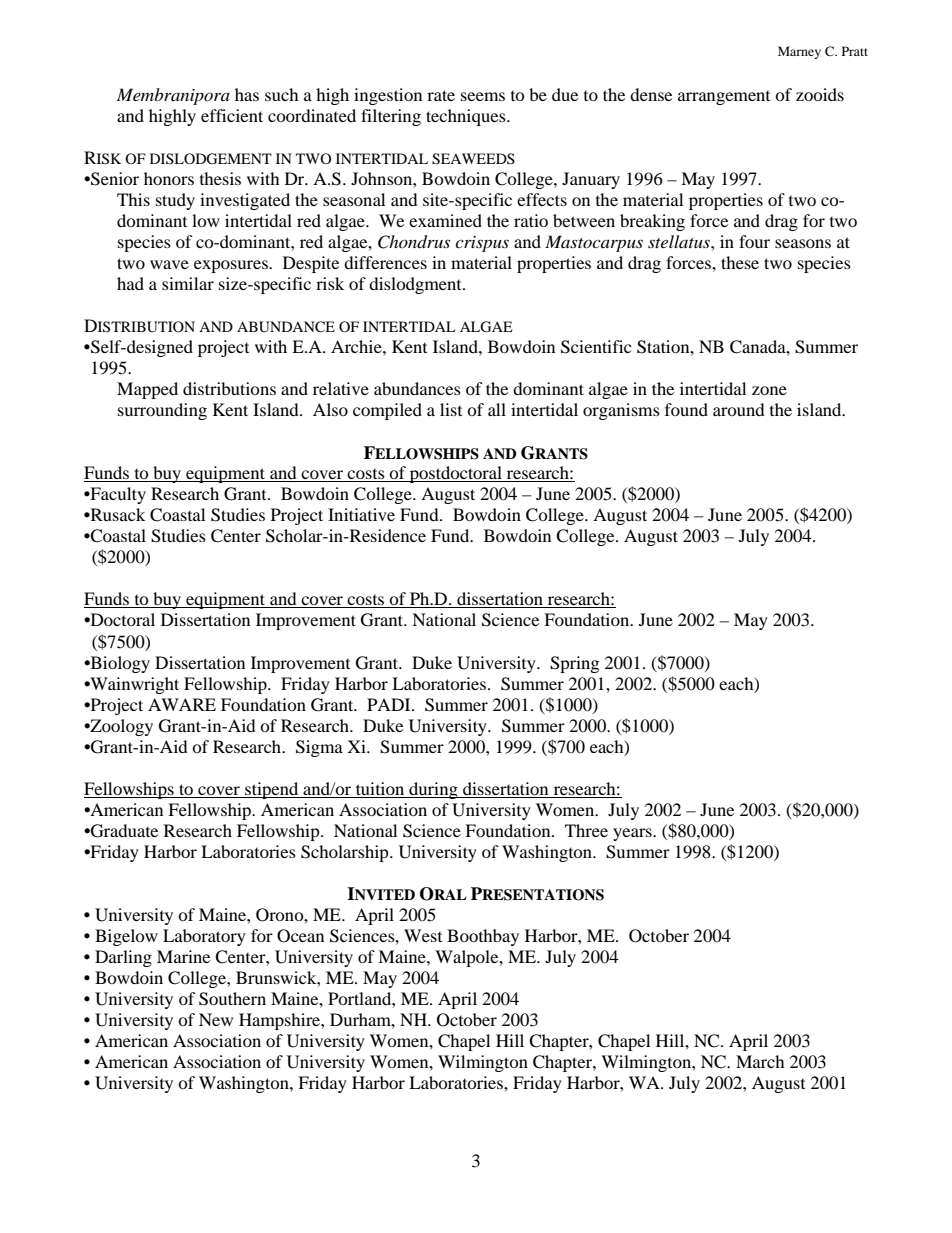 The height and width of the image is (1233, 952). Describe the element at coordinates (433, 790) in the image. I see `during` at that location.
